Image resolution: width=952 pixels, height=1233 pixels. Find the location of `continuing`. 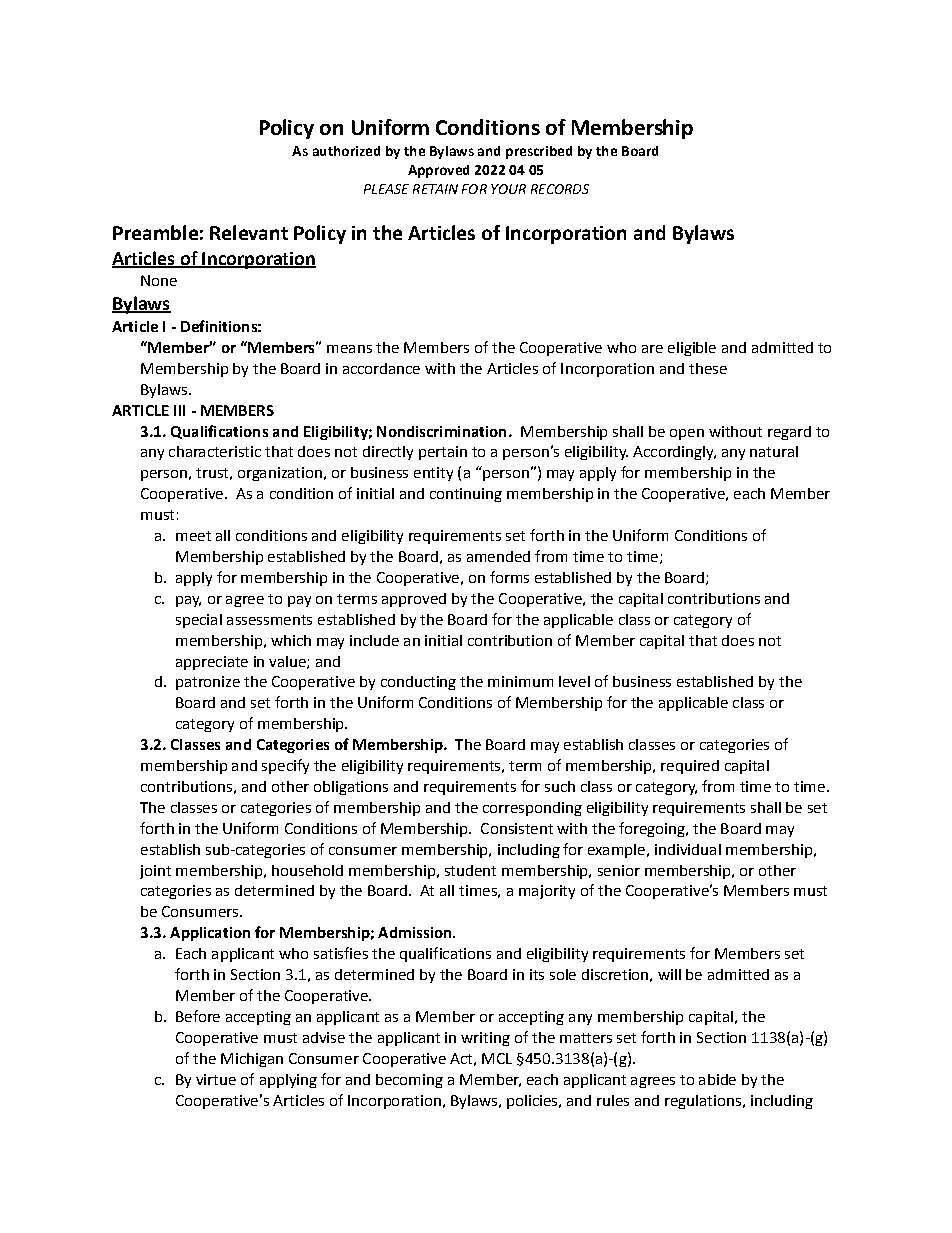

continuing is located at coordinates (466, 495).
